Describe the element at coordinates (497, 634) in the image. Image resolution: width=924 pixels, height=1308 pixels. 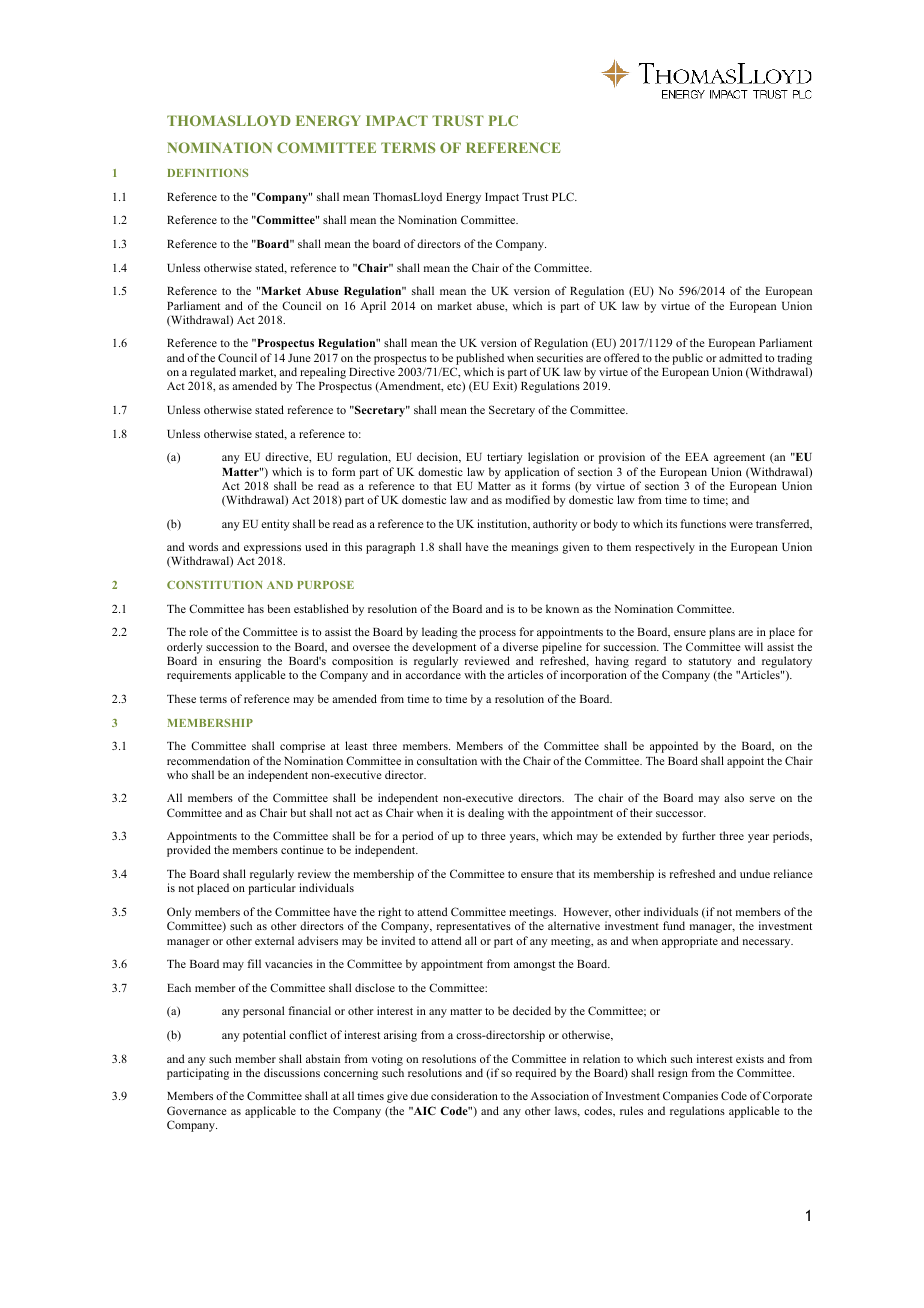
I see `process` at that location.
